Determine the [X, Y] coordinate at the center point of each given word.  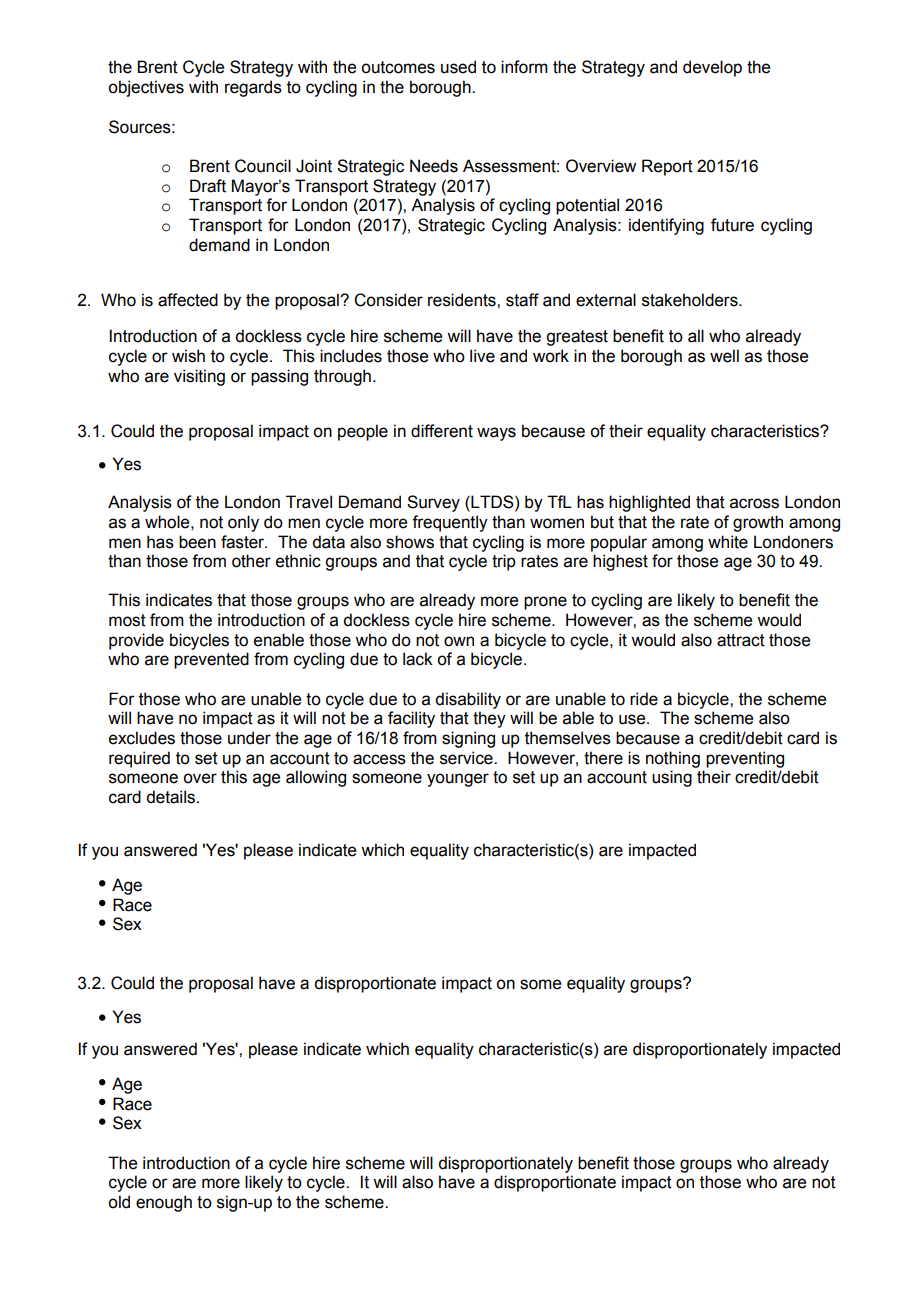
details [172, 797]
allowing [316, 778]
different [442, 431]
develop [712, 68]
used [458, 67]
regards [253, 88]
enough [164, 1203]
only [243, 523]
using [672, 778]
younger [458, 780]
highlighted [649, 503]
